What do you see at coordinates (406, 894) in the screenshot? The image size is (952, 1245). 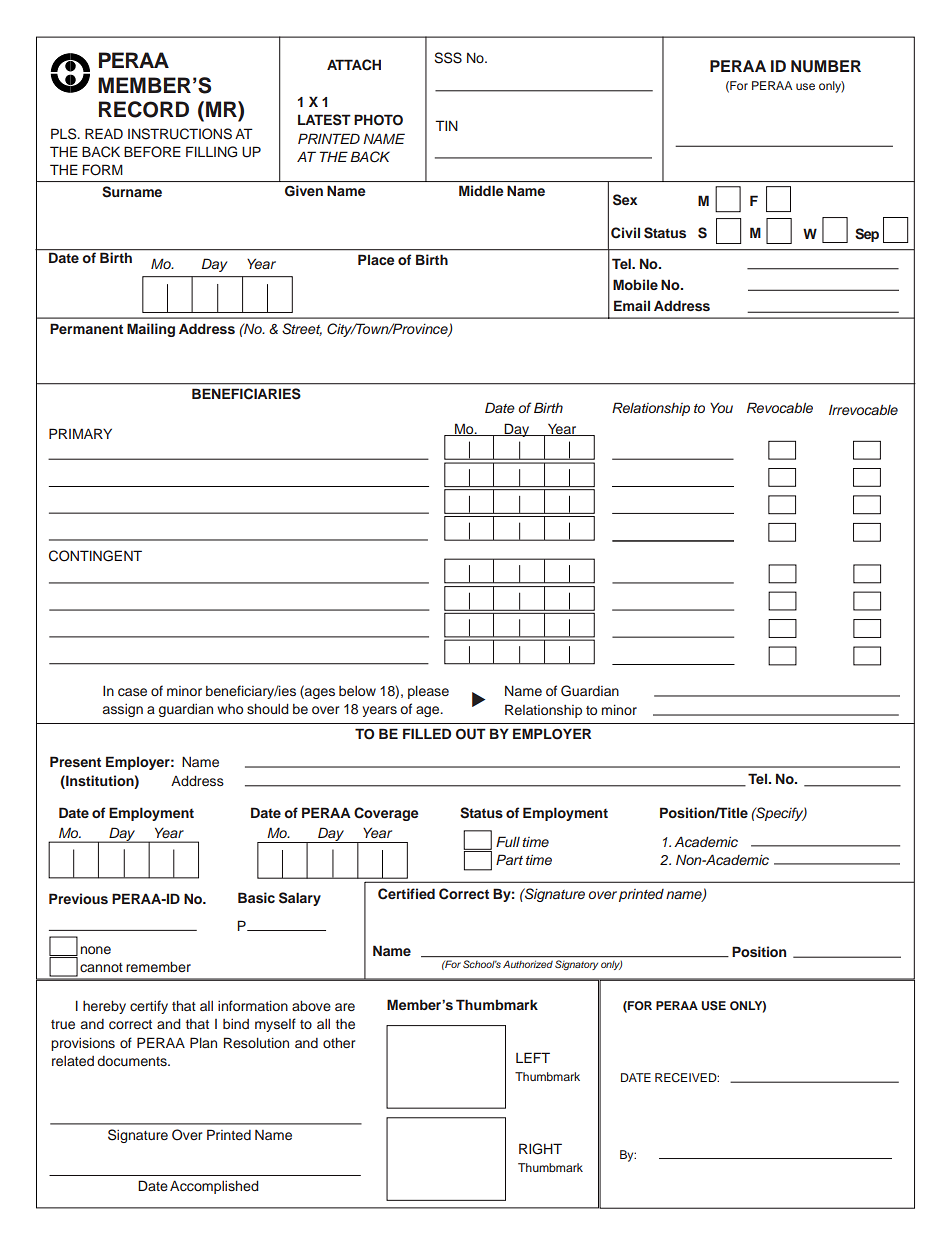 I see `Certified` at bounding box center [406, 894].
